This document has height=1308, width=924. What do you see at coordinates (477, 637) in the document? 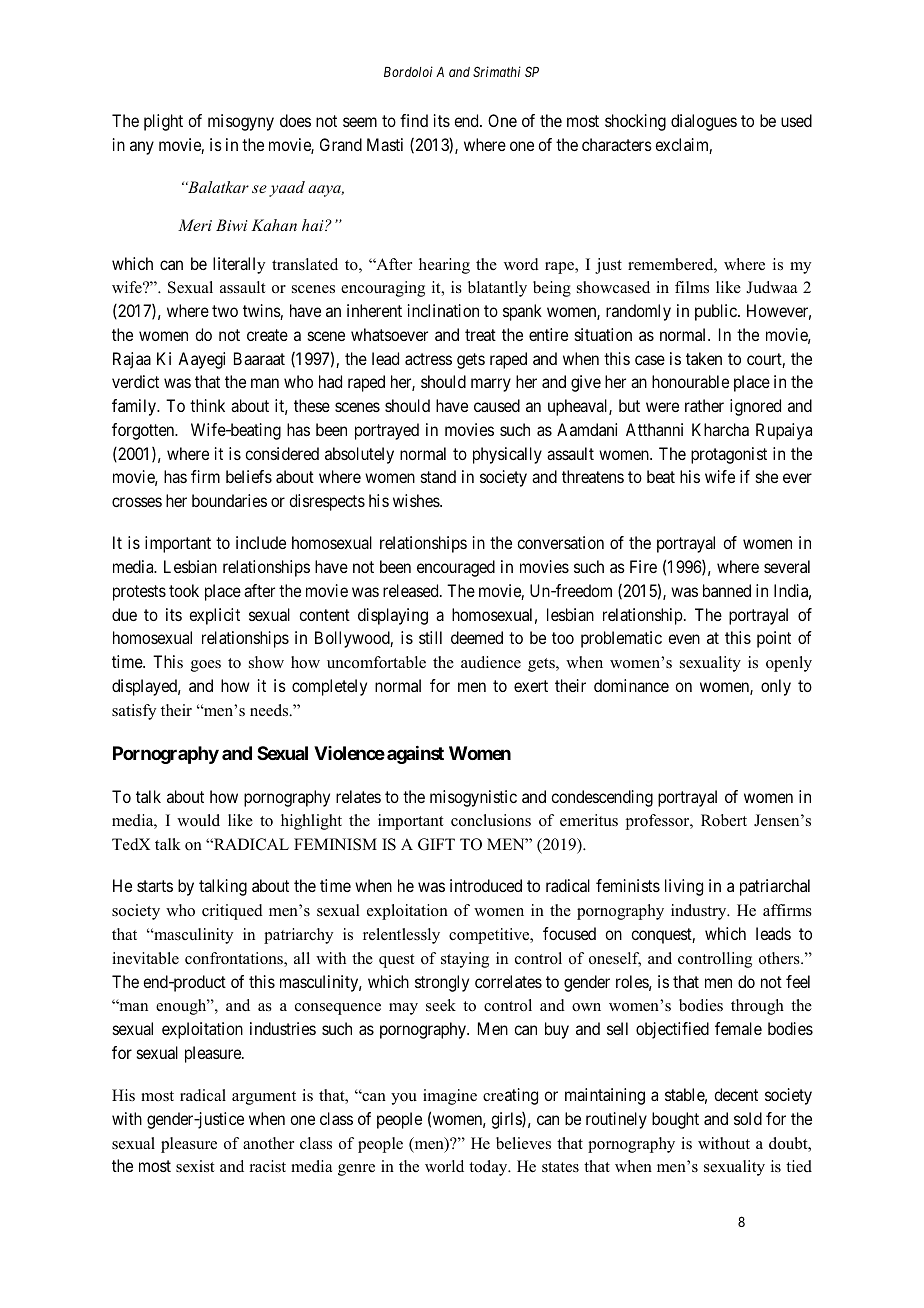
I see `deemed` at bounding box center [477, 637].
